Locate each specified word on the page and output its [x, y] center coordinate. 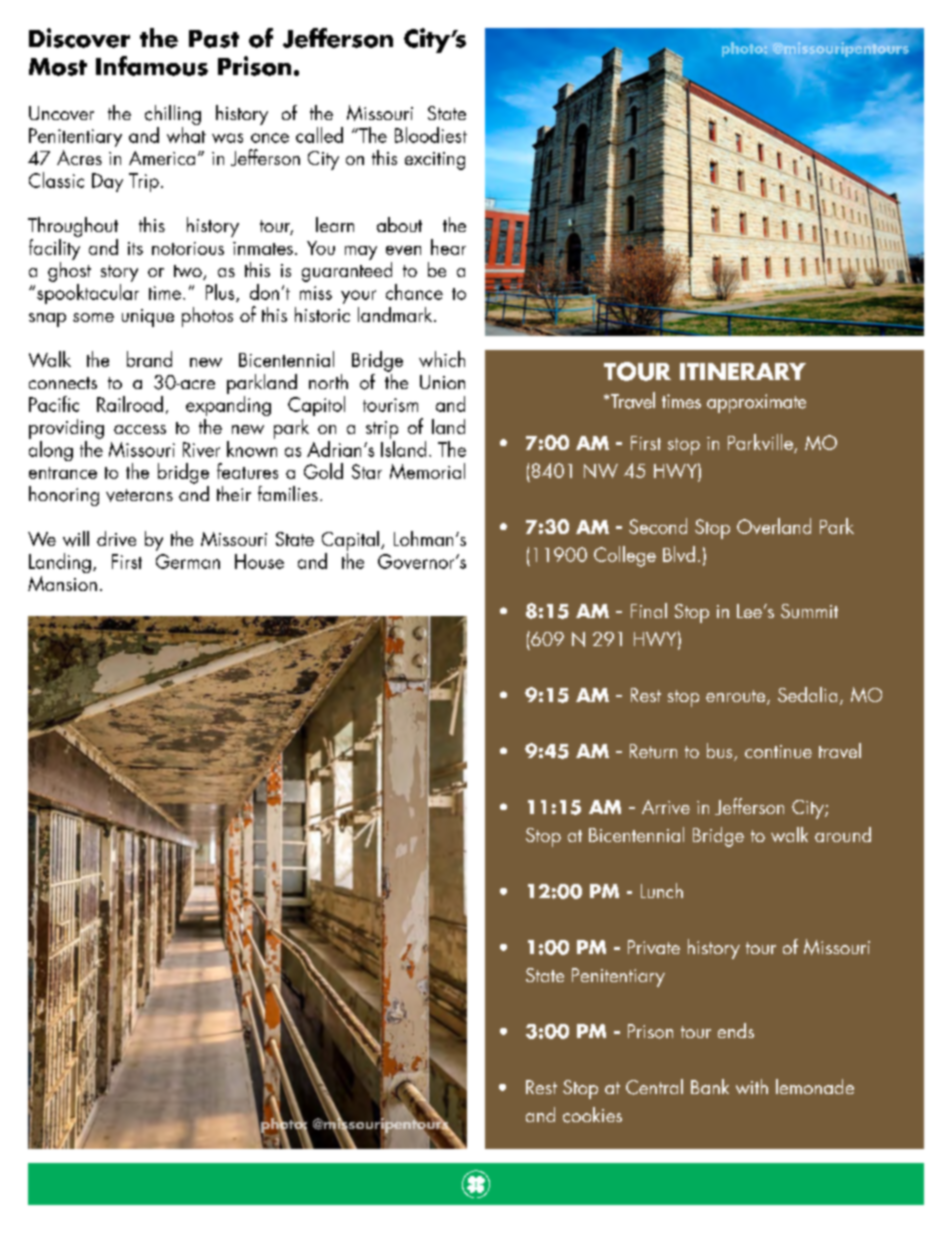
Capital [350, 541]
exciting [435, 161]
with [752, 1086]
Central [654, 1087]
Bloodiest [431, 135]
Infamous [152, 66]
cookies [592, 1115]
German [188, 561]
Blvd [679, 554]
